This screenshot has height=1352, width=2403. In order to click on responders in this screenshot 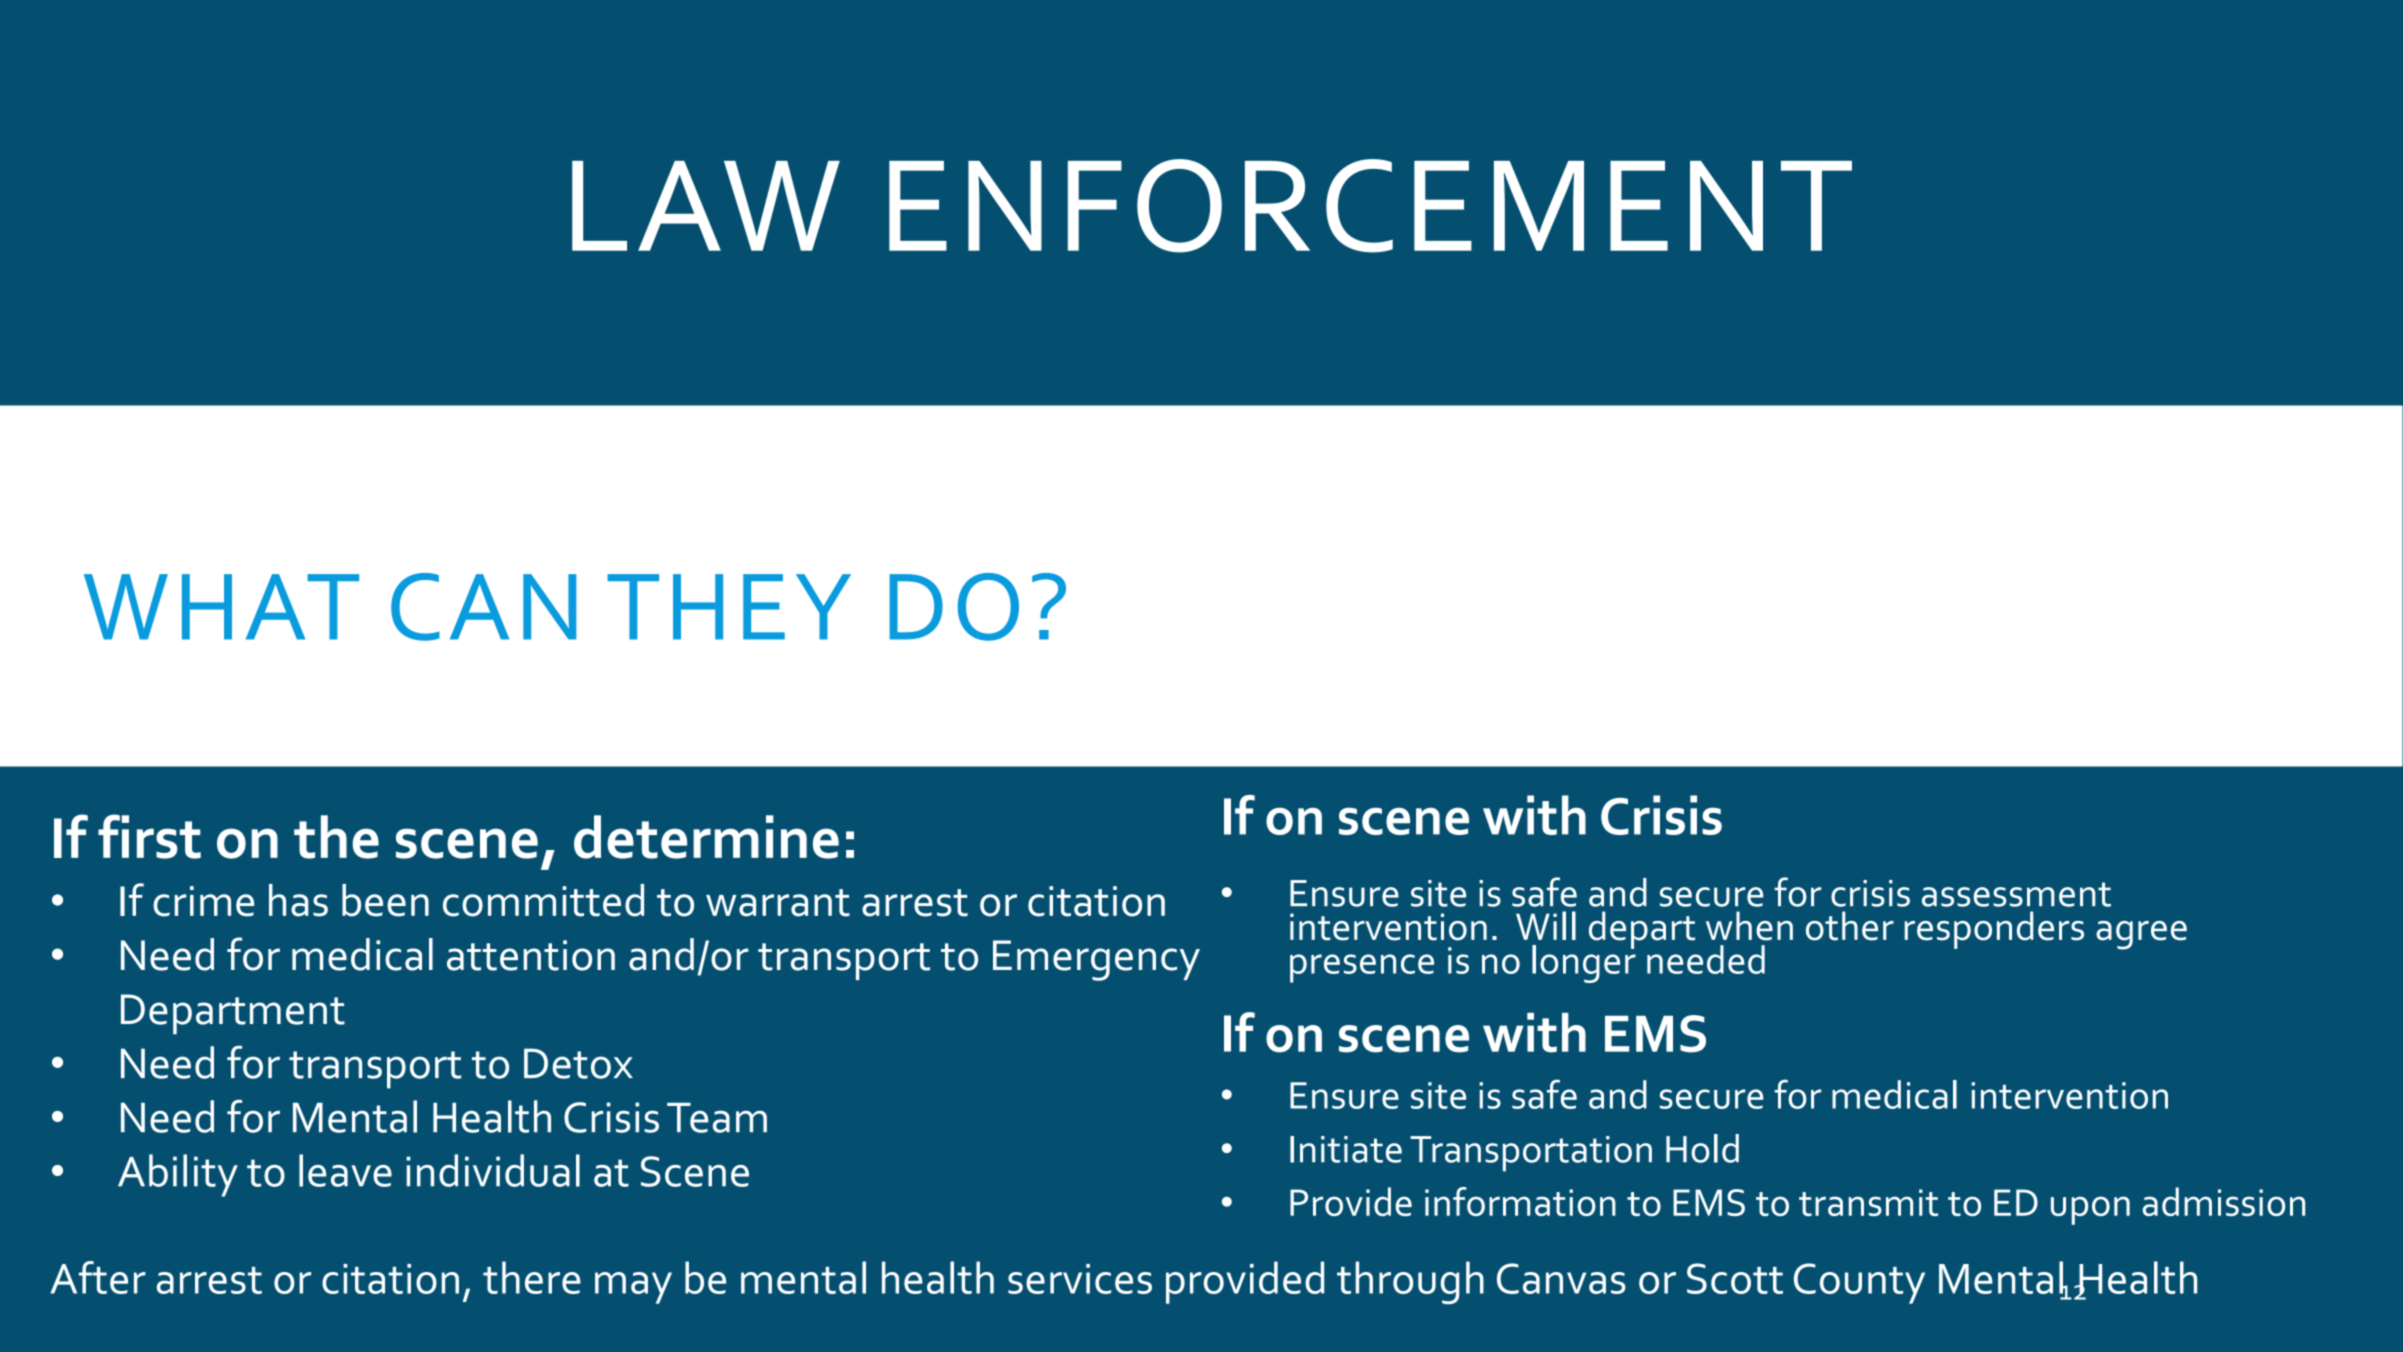, I will do `click(1994, 930)`.
